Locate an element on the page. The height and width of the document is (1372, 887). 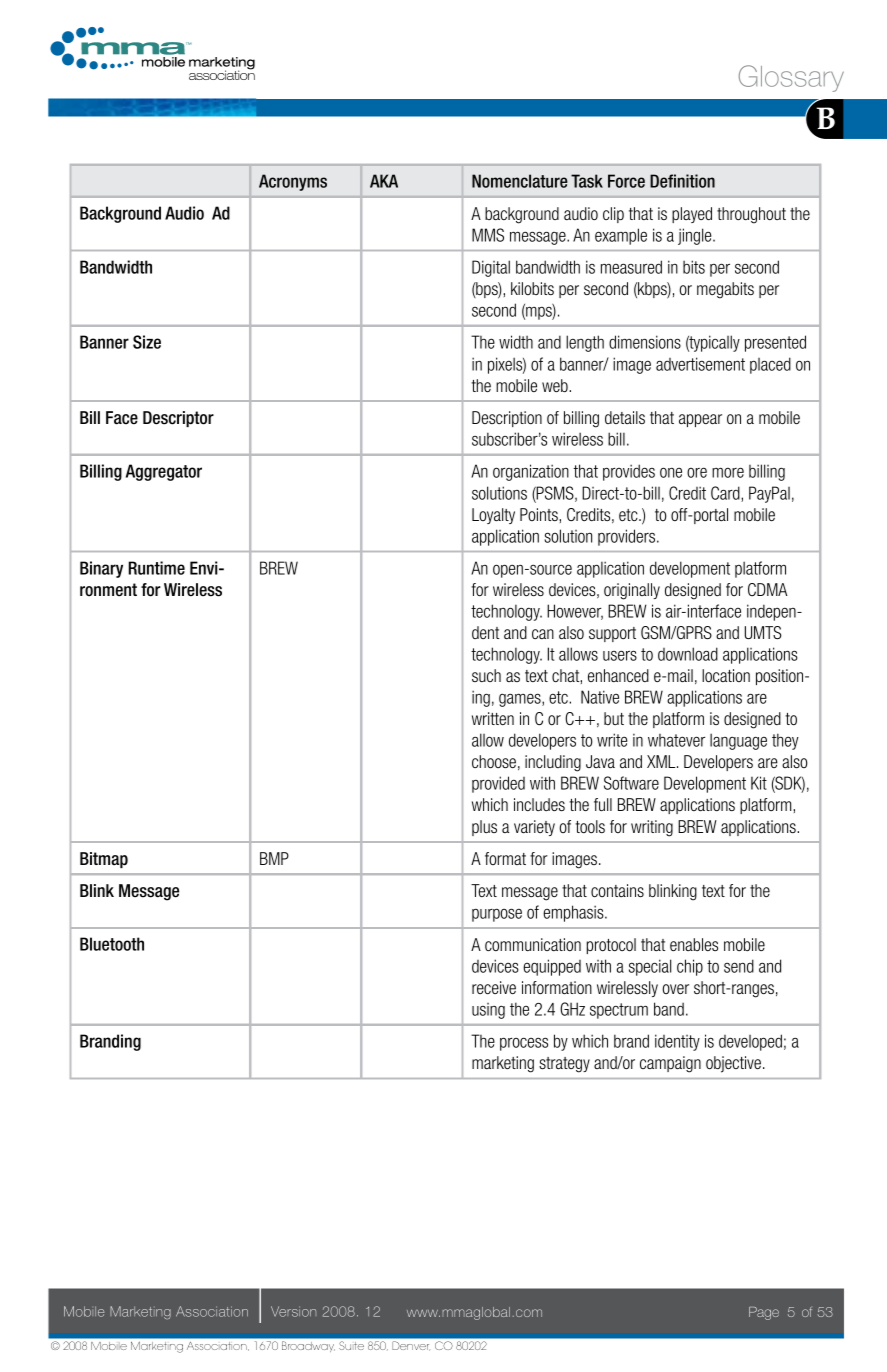
language is located at coordinates (738, 741).
